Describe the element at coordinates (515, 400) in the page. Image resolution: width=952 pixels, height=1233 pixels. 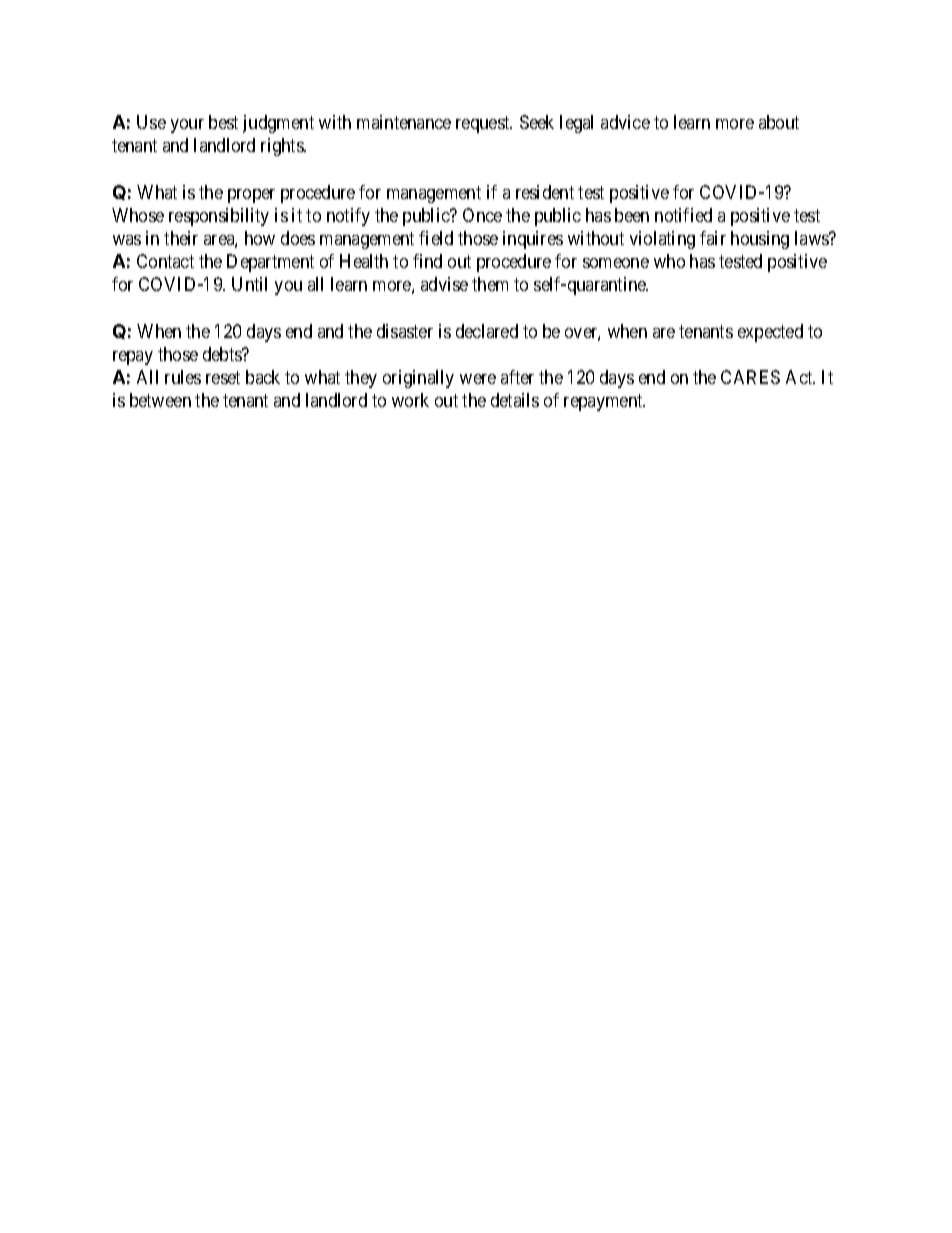
I see `details` at that location.
